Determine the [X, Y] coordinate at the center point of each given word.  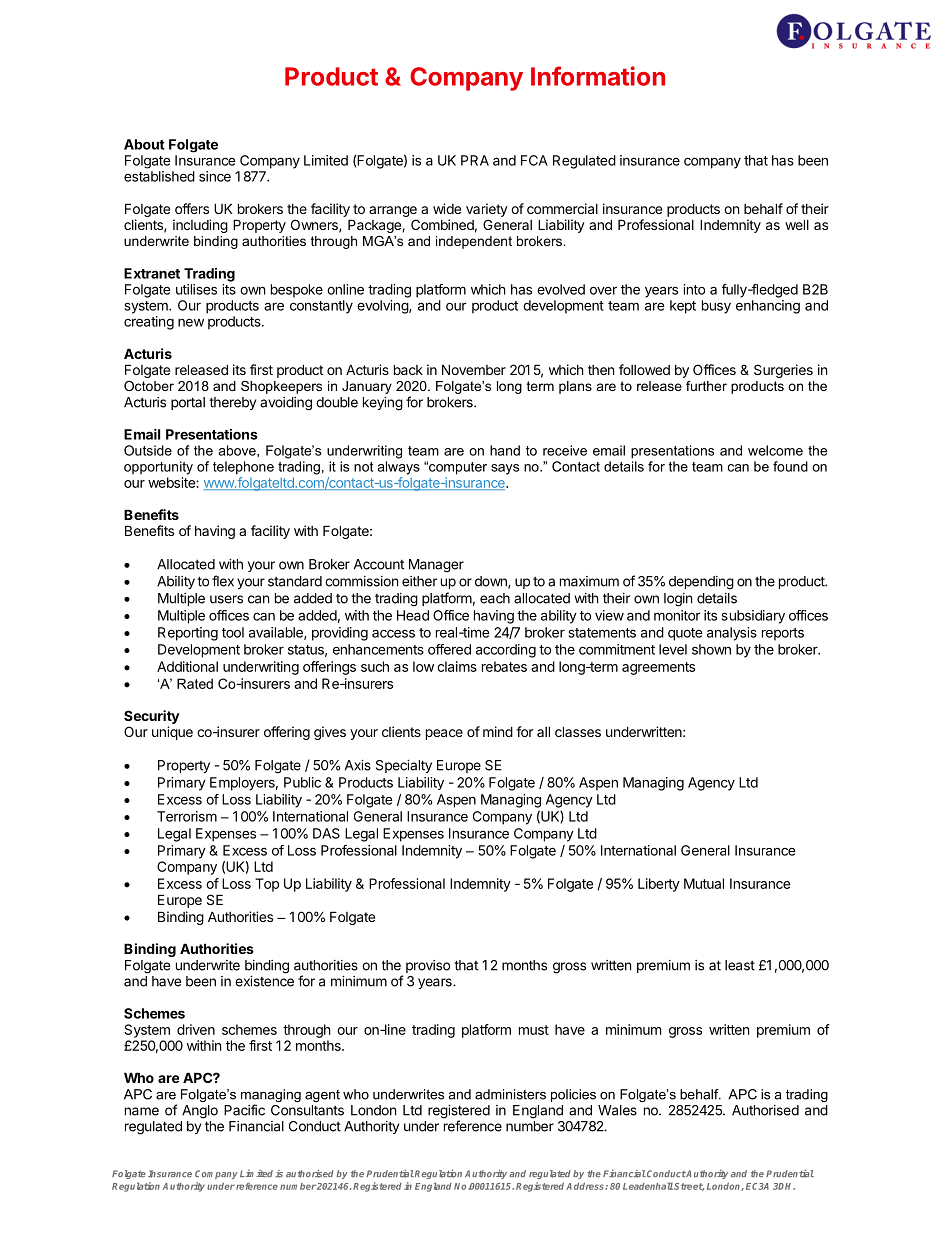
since [215, 176]
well [797, 224]
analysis [732, 634]
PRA [475, 160]
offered [449, 649]
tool [233, 632]
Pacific [244, 1110]
